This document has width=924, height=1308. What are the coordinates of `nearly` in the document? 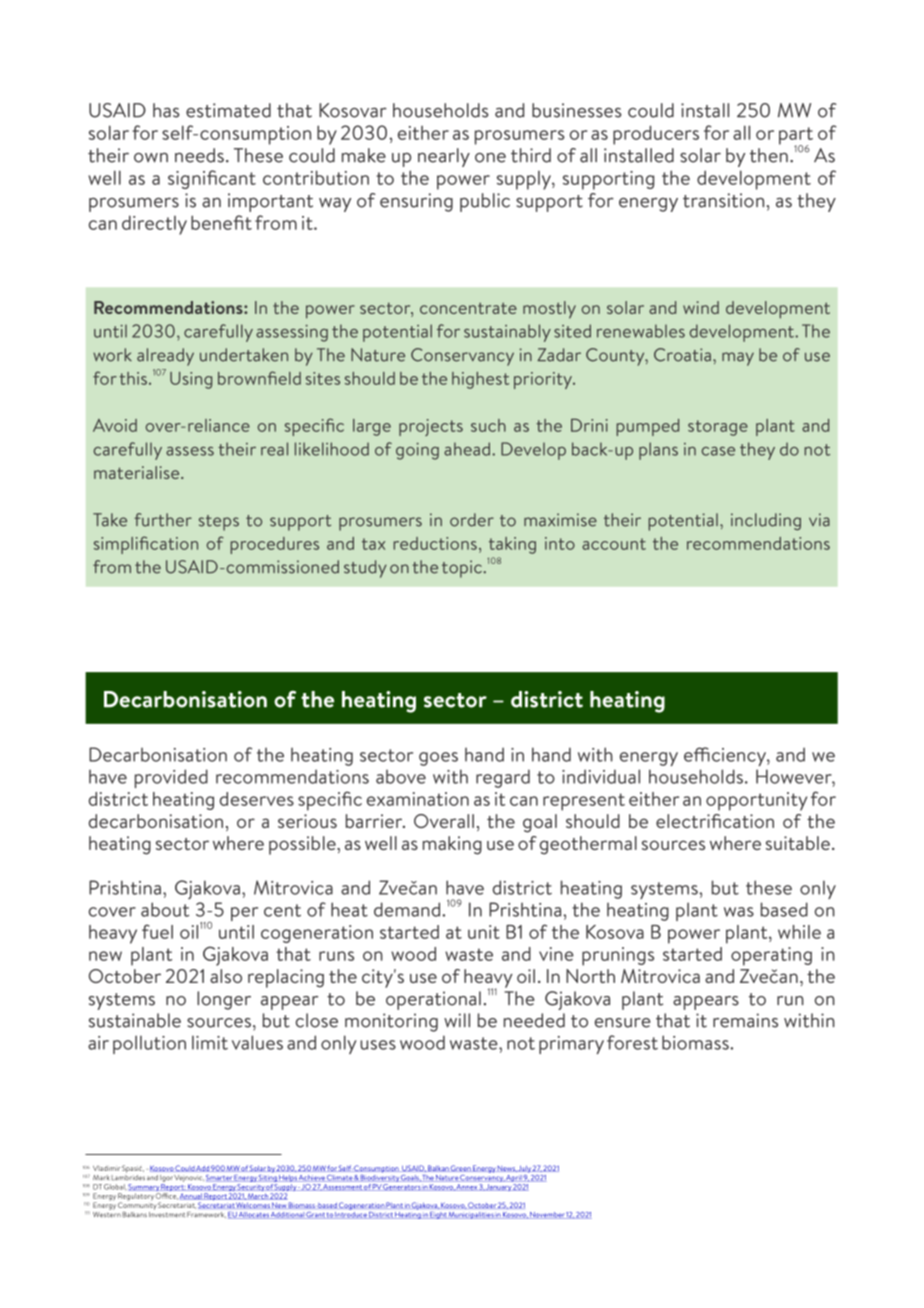 It's located at (444, 157).
